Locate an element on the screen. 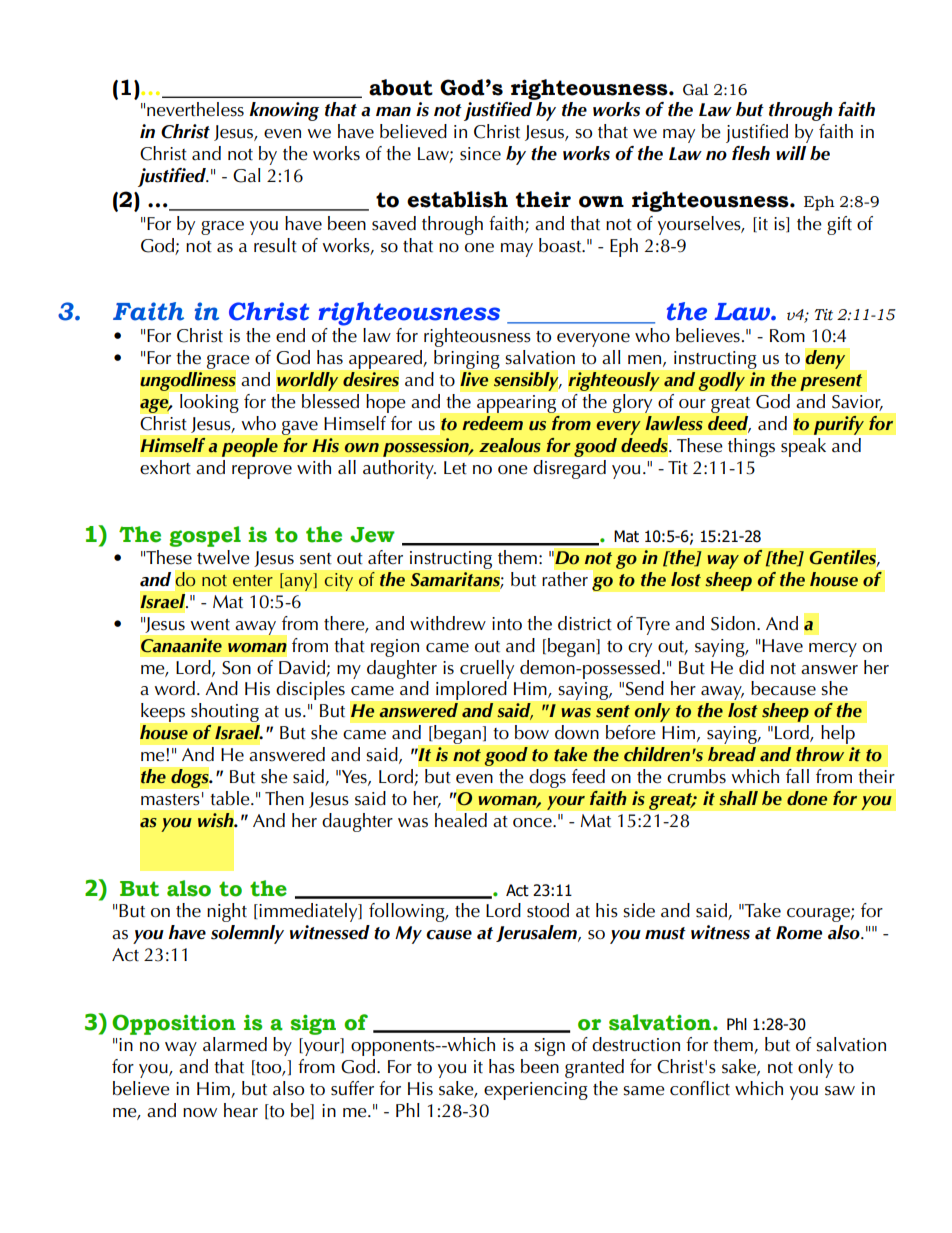  reprove is located at coordinates (262, 472).
